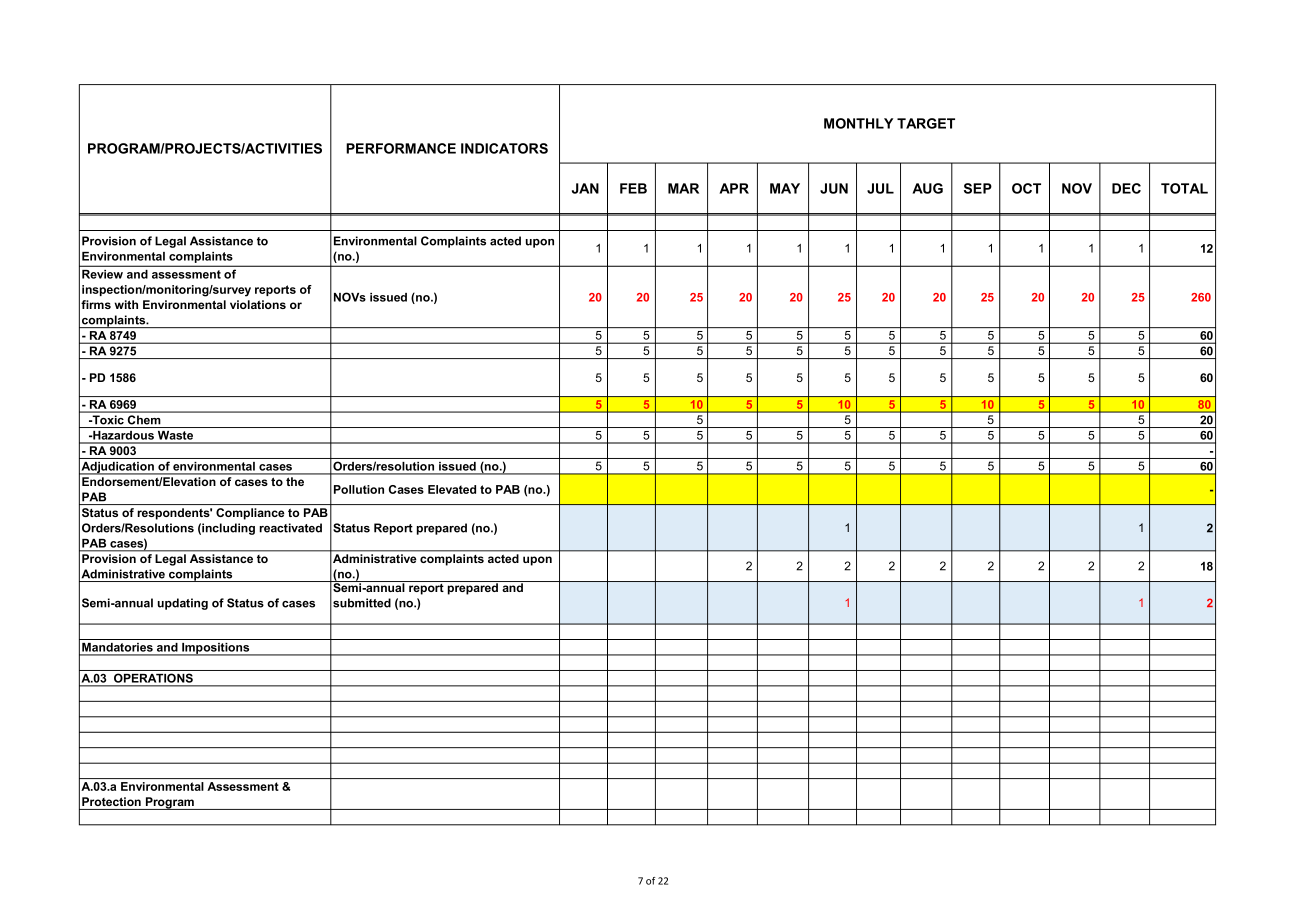 This screenshot has height=924, width=1308. Describe the element at coordinates (401, 148) in the screenshot. I see `PERFORMANCE` at that location.
